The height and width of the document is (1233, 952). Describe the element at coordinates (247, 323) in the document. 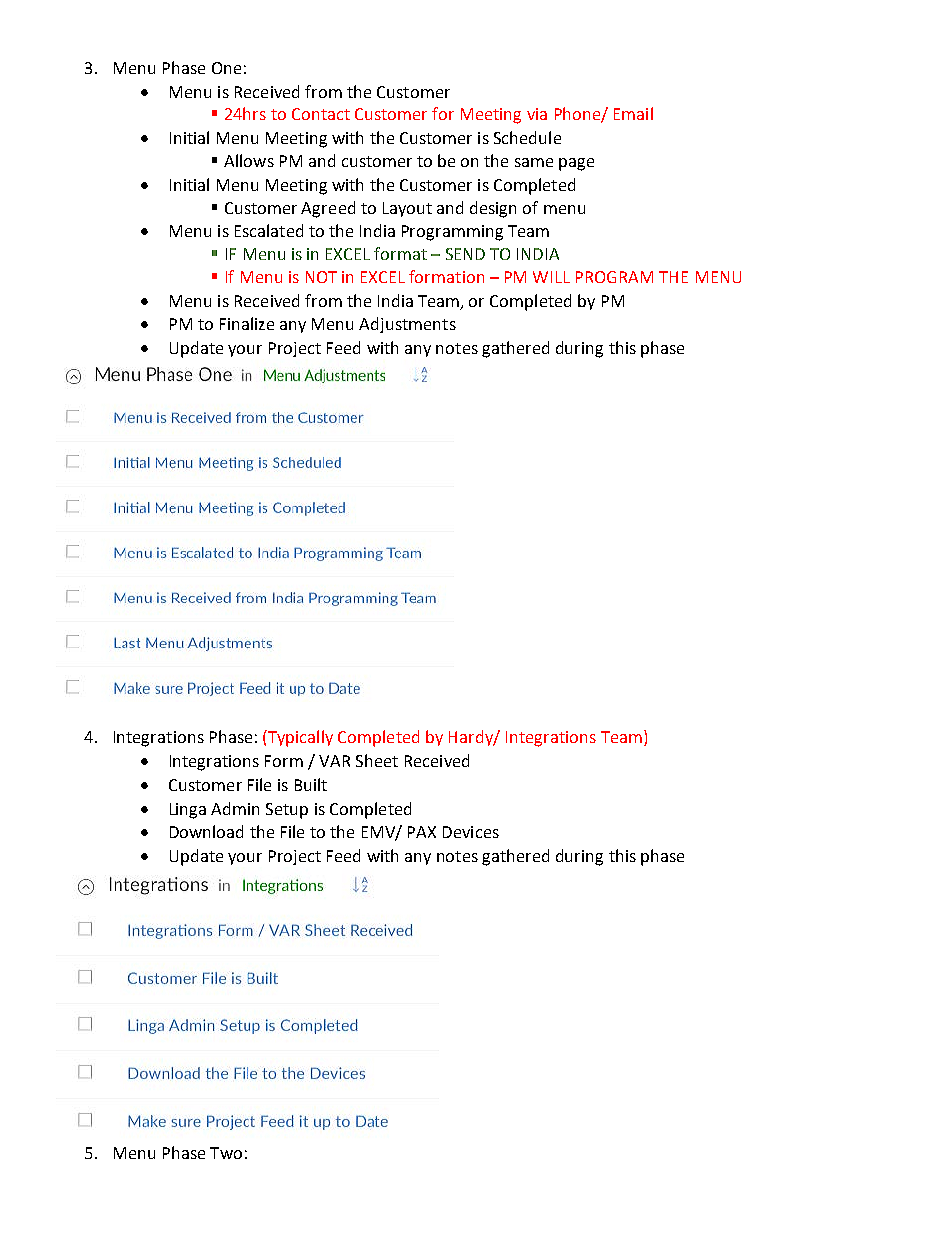

I see `Finalize` at that location.
